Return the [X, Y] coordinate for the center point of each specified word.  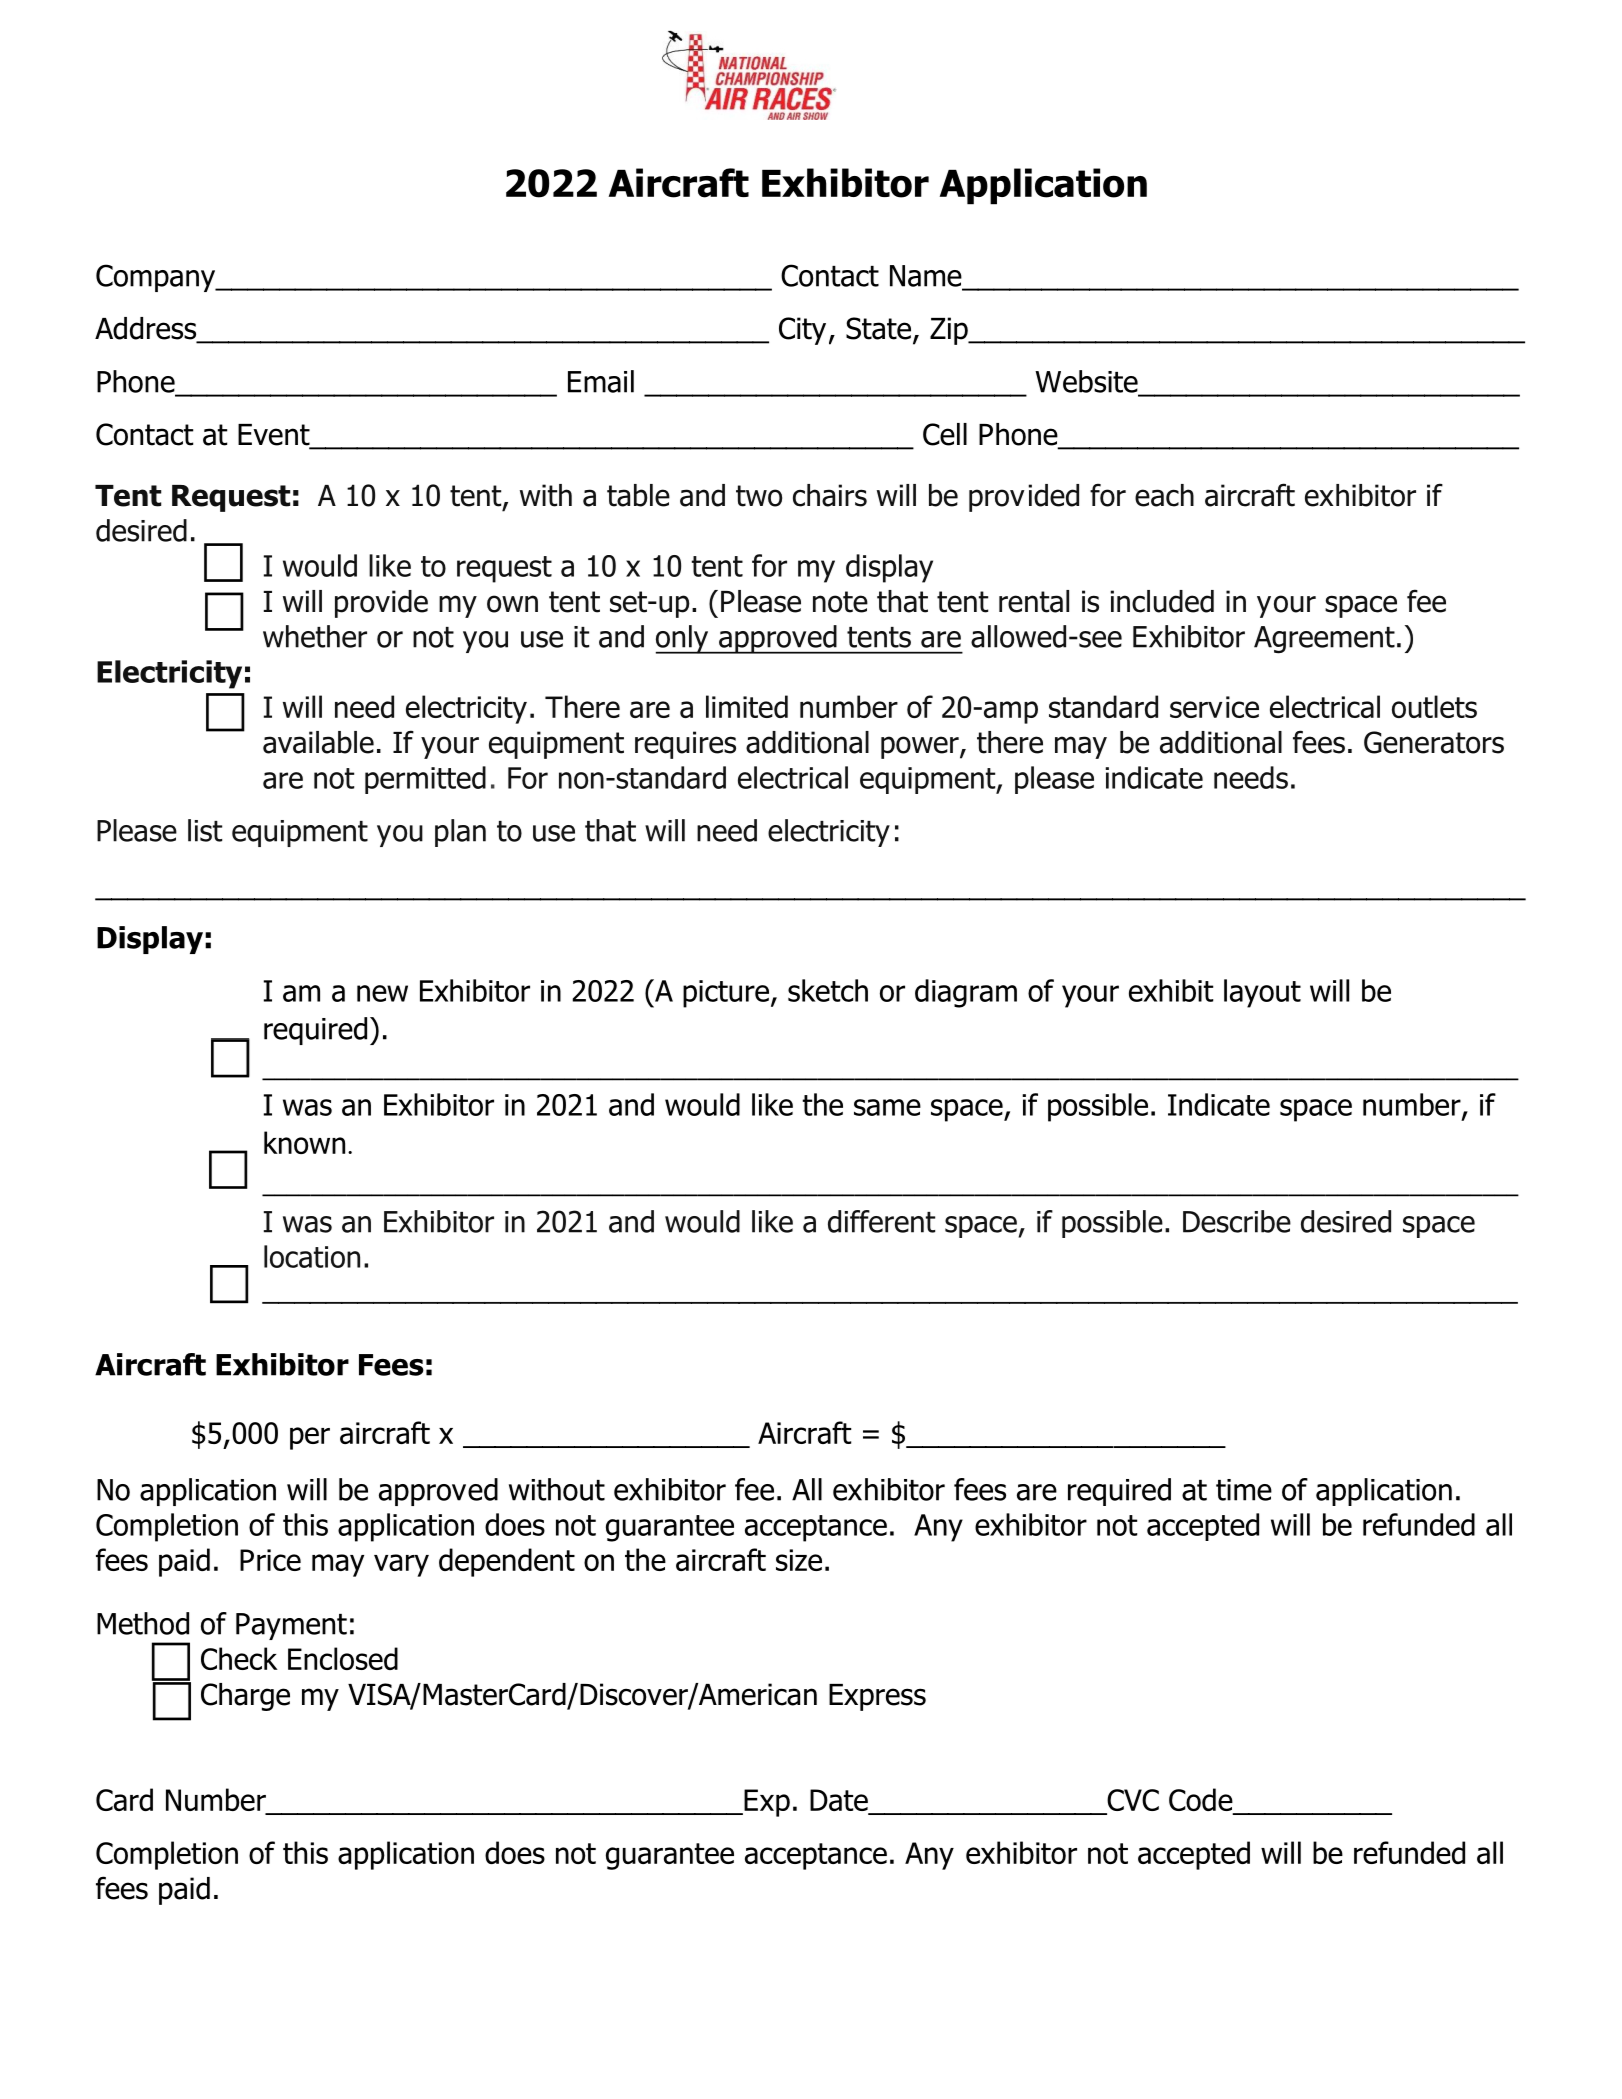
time [1244, 1490]
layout [1262, 993]
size [799, 1560]
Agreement [1324, 640]
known [304, 1142]
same [887, 1107]
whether [315, 636]
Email [601, 381]
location [312, 1256]
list [205, 830]
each [1164, 495]
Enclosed [343, 1658]
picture [726, 994]
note [840, 602]
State [878, 328]
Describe [1237, 1221]
